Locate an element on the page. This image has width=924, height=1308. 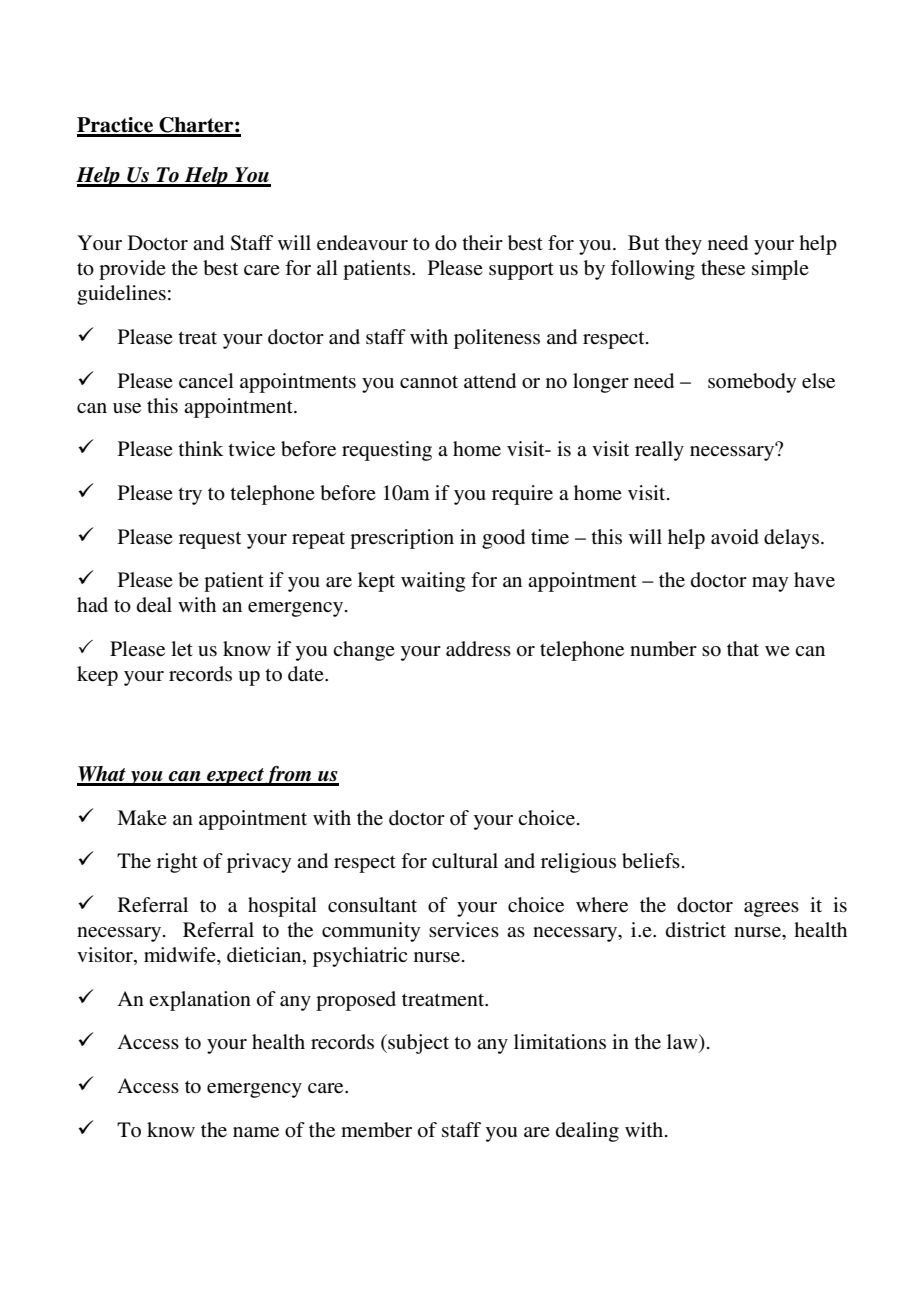
their is located at coordinates (482, 242).
